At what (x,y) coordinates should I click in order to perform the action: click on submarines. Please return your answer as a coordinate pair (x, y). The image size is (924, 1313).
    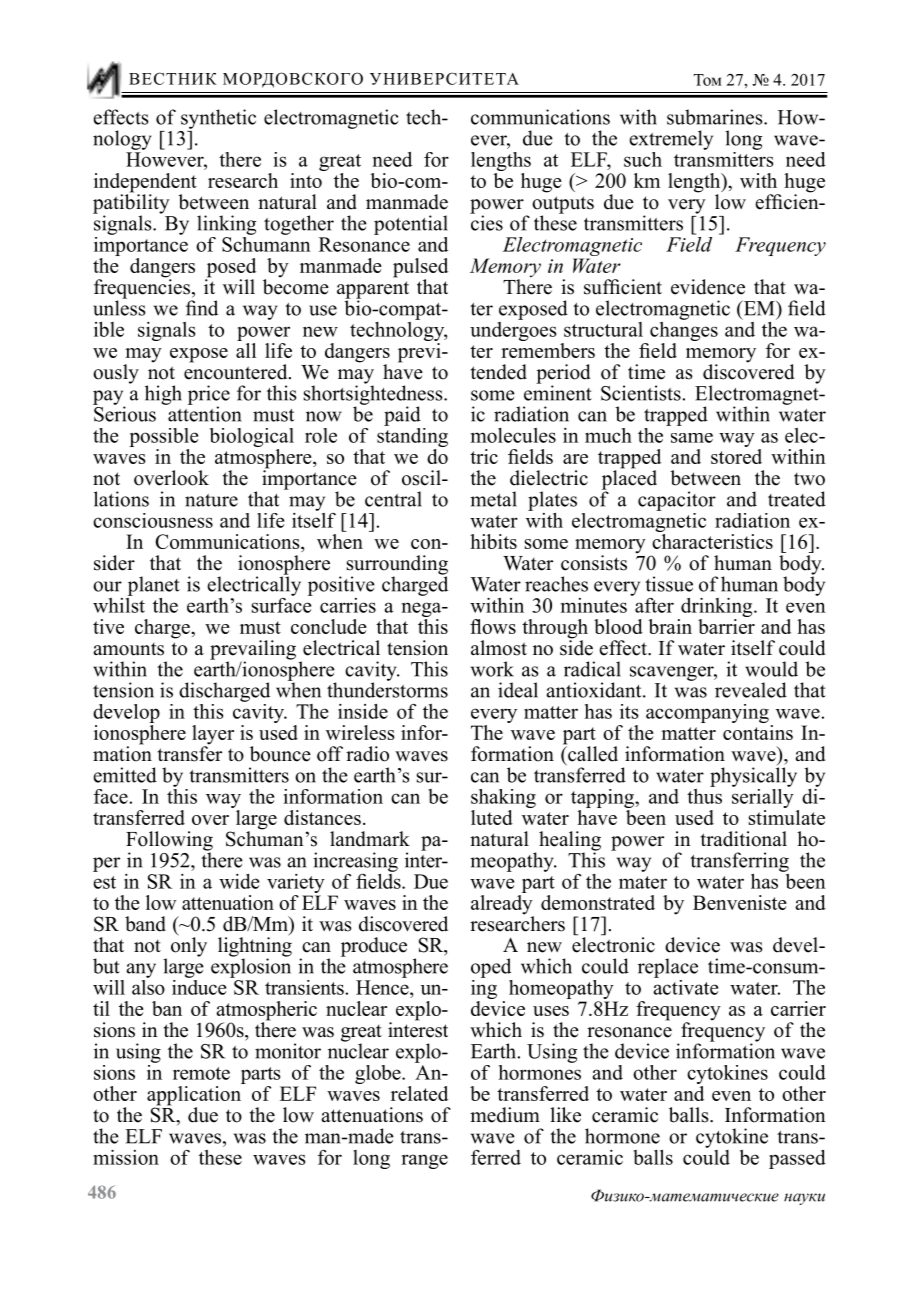
    Looking at the image, I should click on (716, 117).
